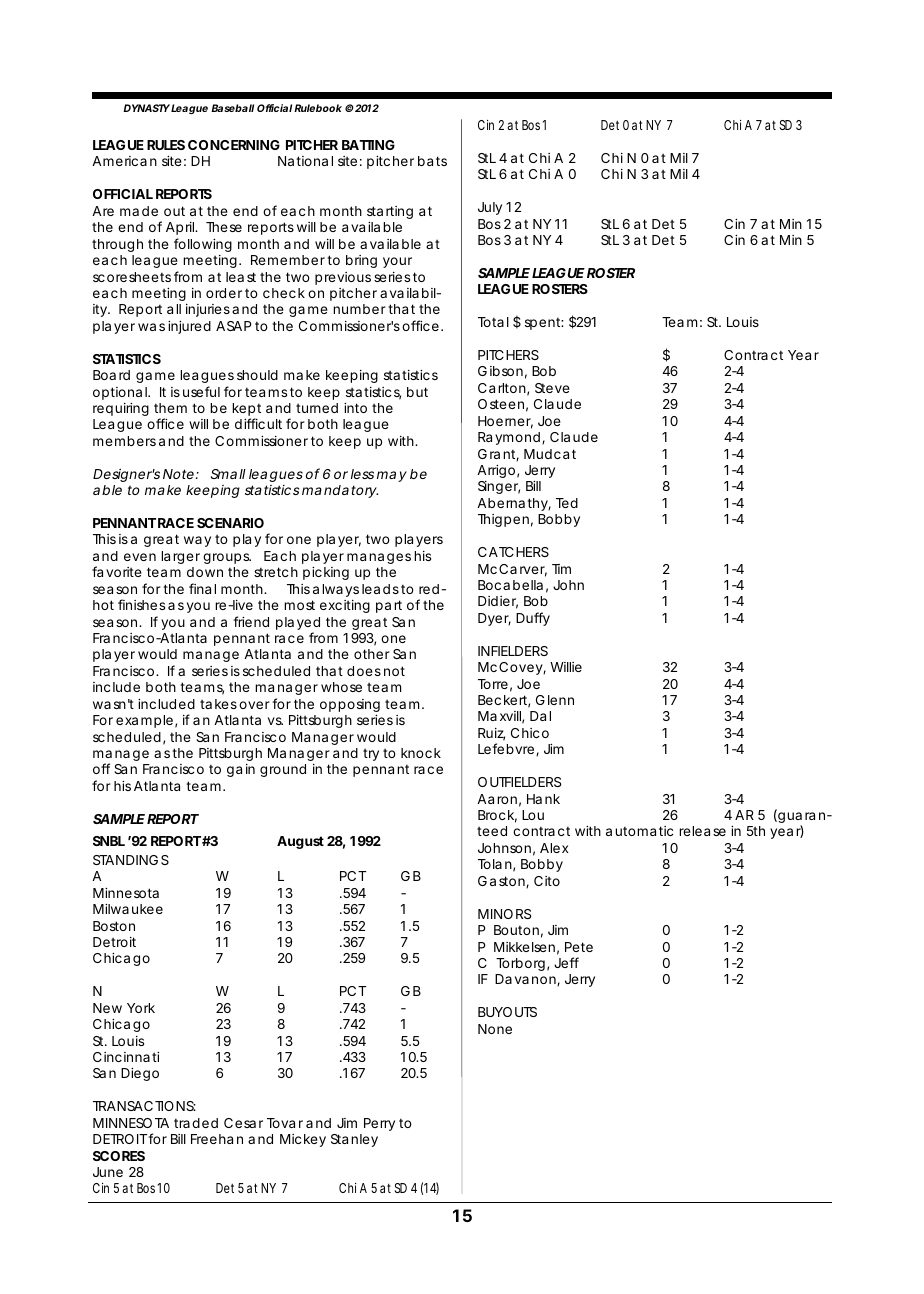 The image size is (924, 1294). Describe the element at coordinates (495, 1029) in the screenshot. I see `None` at that location.
